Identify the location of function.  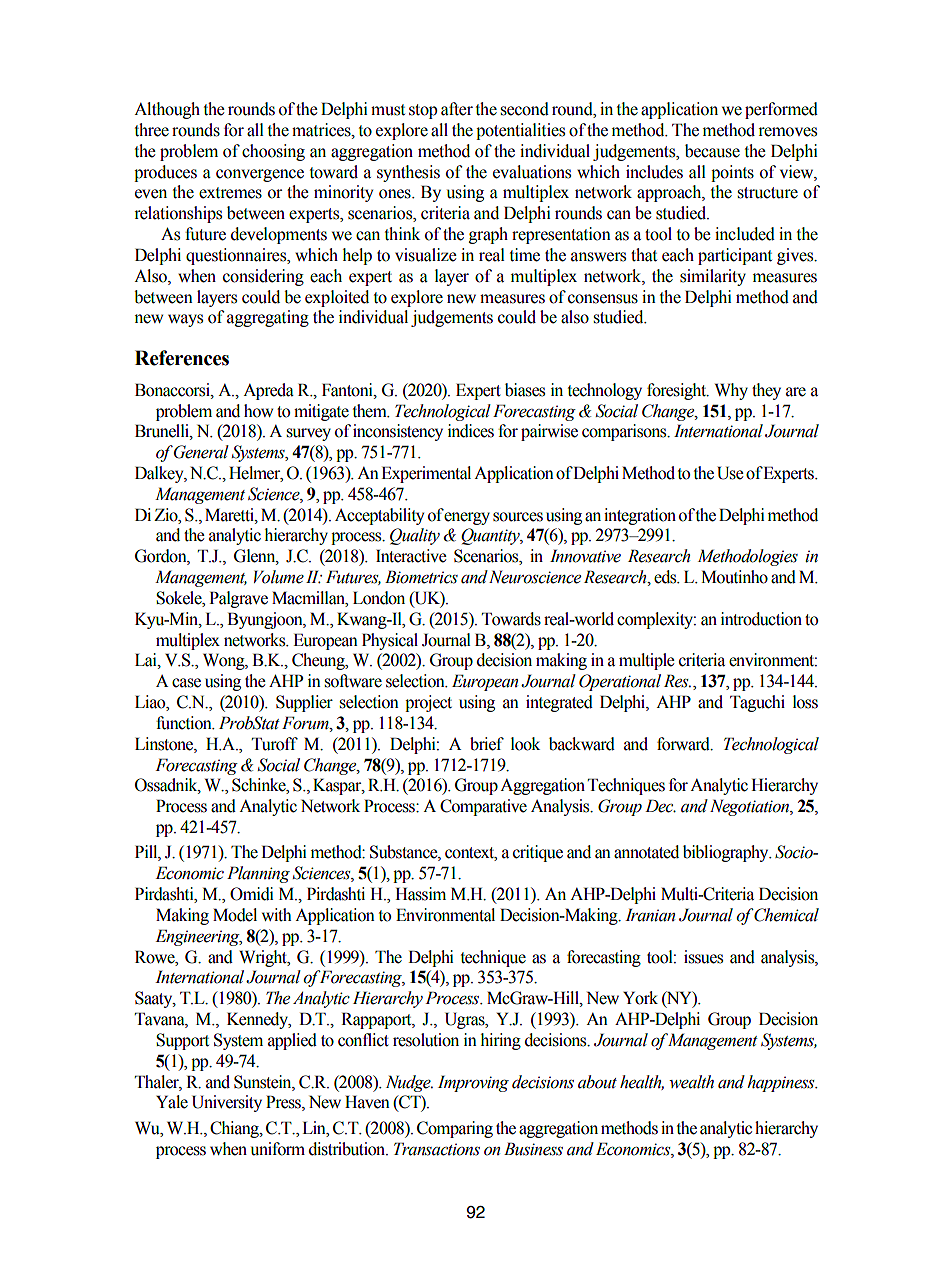
(185, 723).
